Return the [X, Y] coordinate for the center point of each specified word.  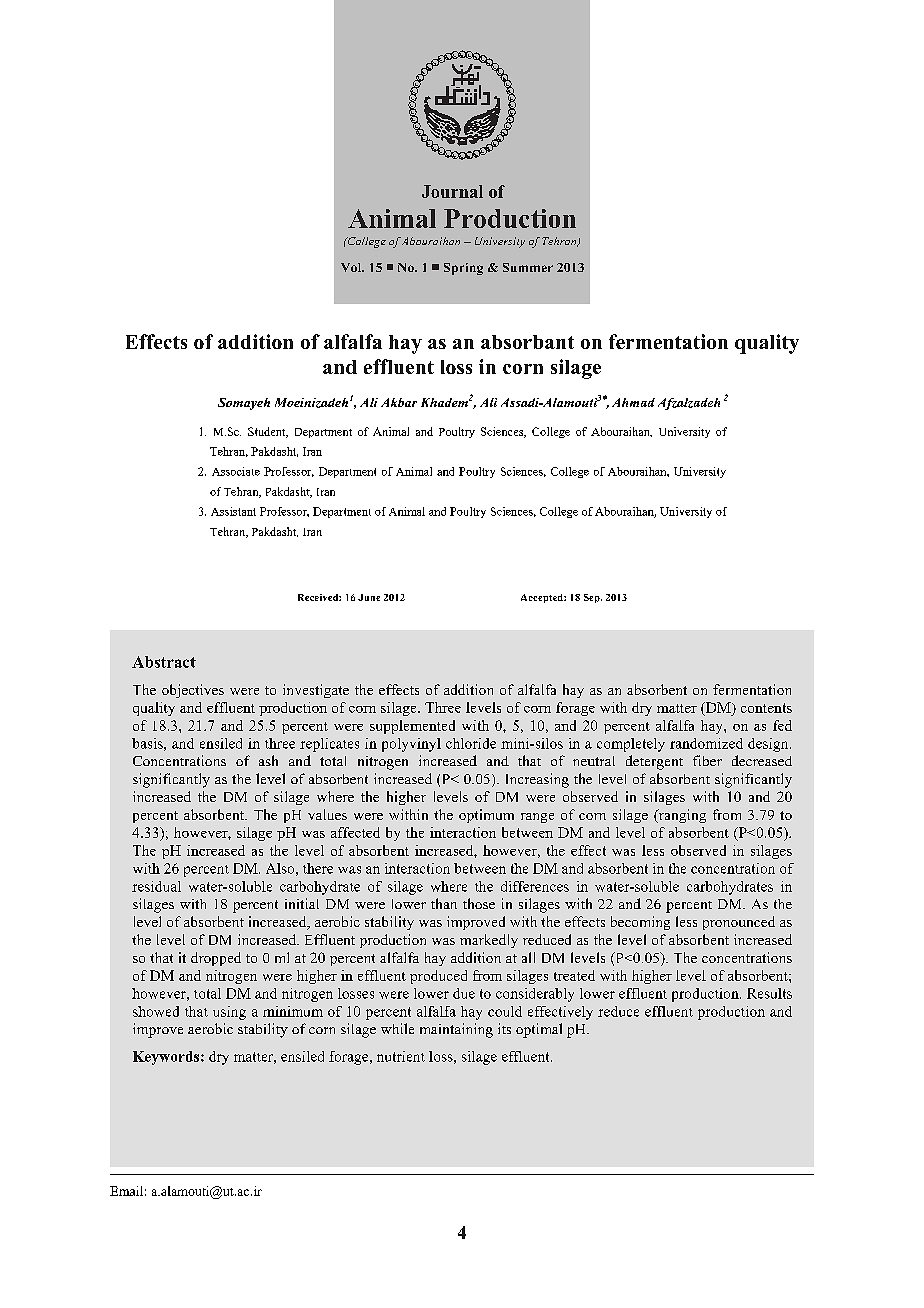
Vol [352, 267]
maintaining [456, 1030]
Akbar [399, 402]
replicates [329, 745]
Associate [236, 471]
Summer [528, 267]
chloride [471, 743]
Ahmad [633, 402]
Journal [452, 191]
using [229, 1013]
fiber [707, 760]
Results [769, 993]
